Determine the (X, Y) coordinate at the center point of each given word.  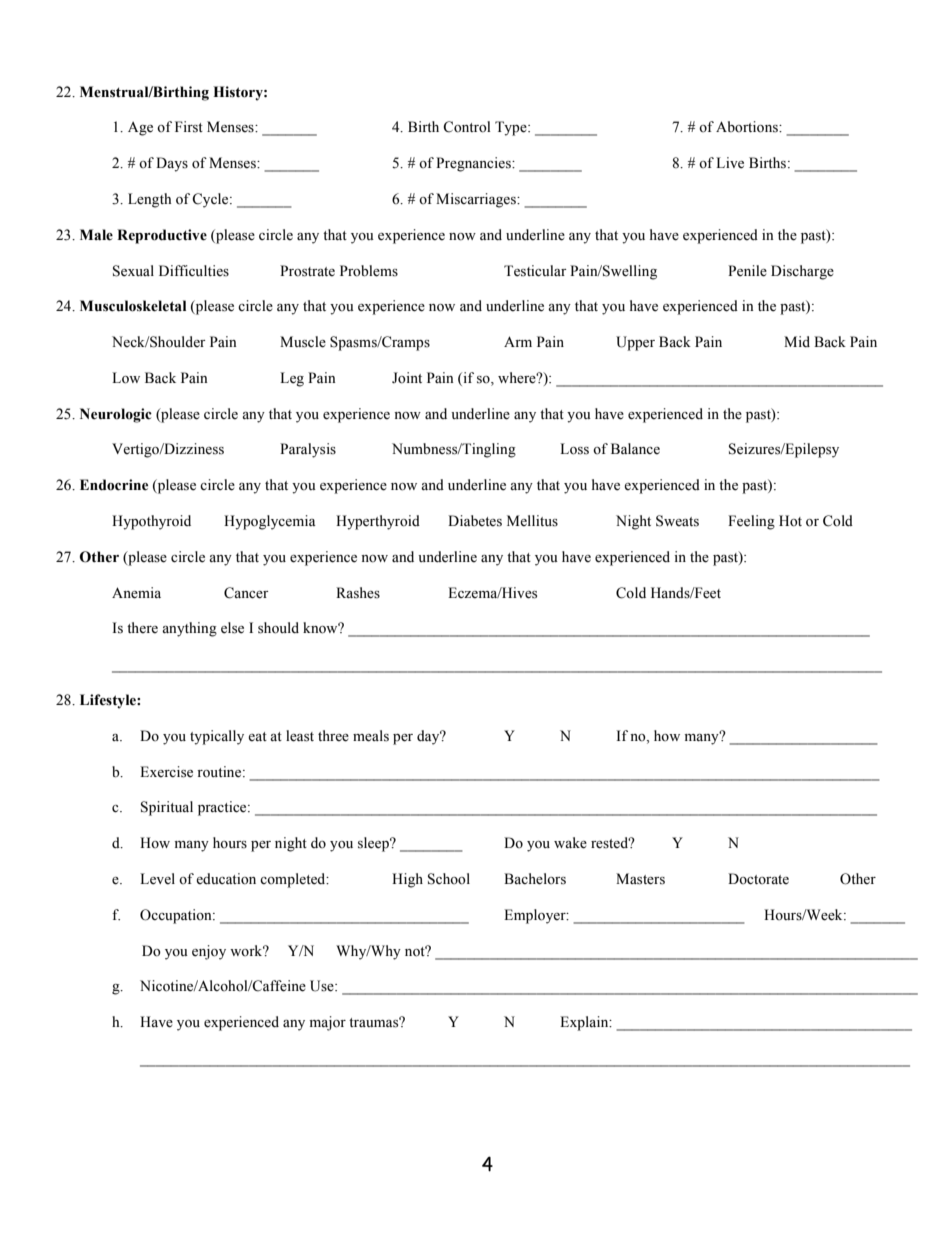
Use (323, 986)
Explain (585, 1023)
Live (730, 163)
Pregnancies (474, 164)
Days (172, 164)
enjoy (209, 952)
